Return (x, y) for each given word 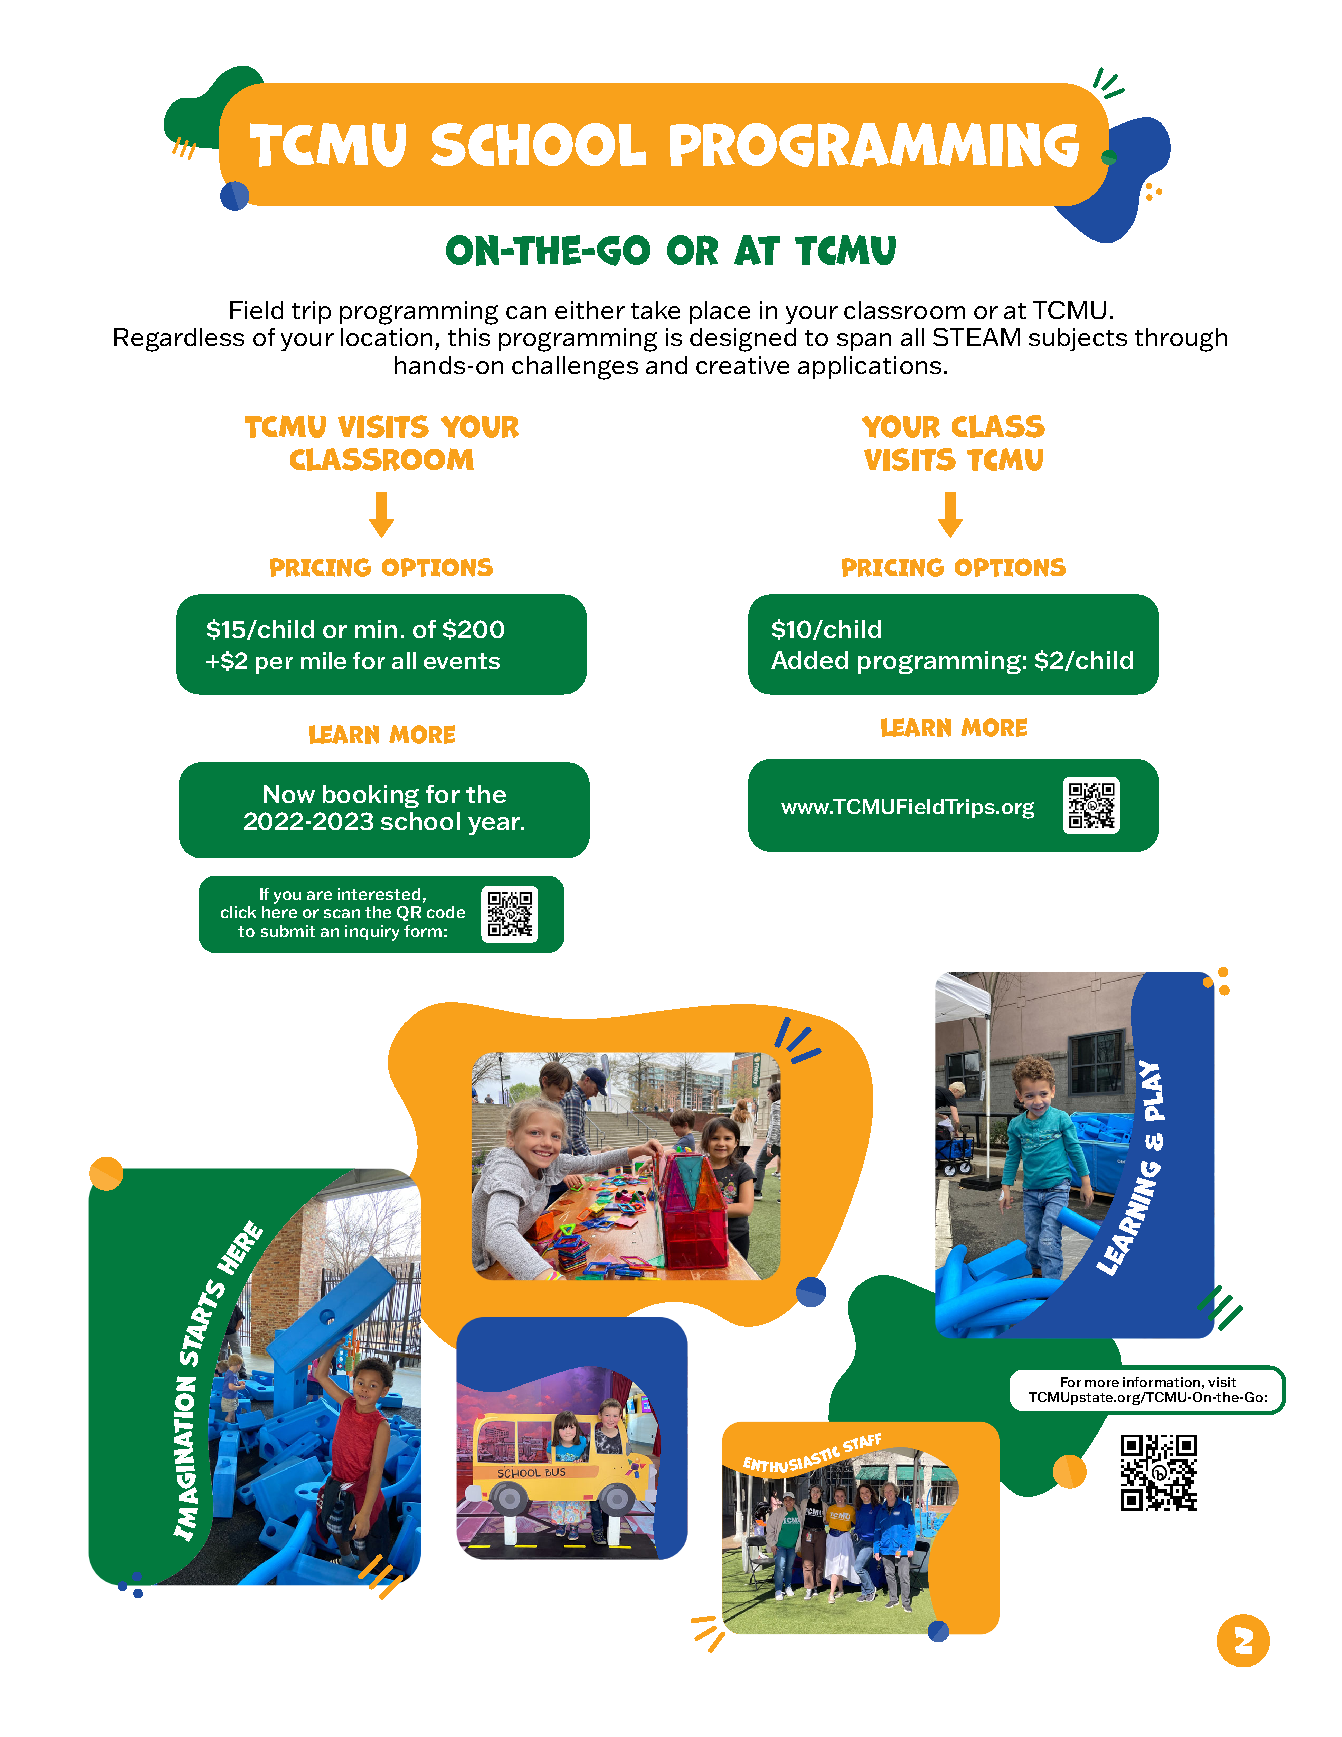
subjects (1078, 339)
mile (323, 660)
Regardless (179, 340)
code (446, 912)
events (462, 661)
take (655, 310)
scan (342, 913)
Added (809, 660)
